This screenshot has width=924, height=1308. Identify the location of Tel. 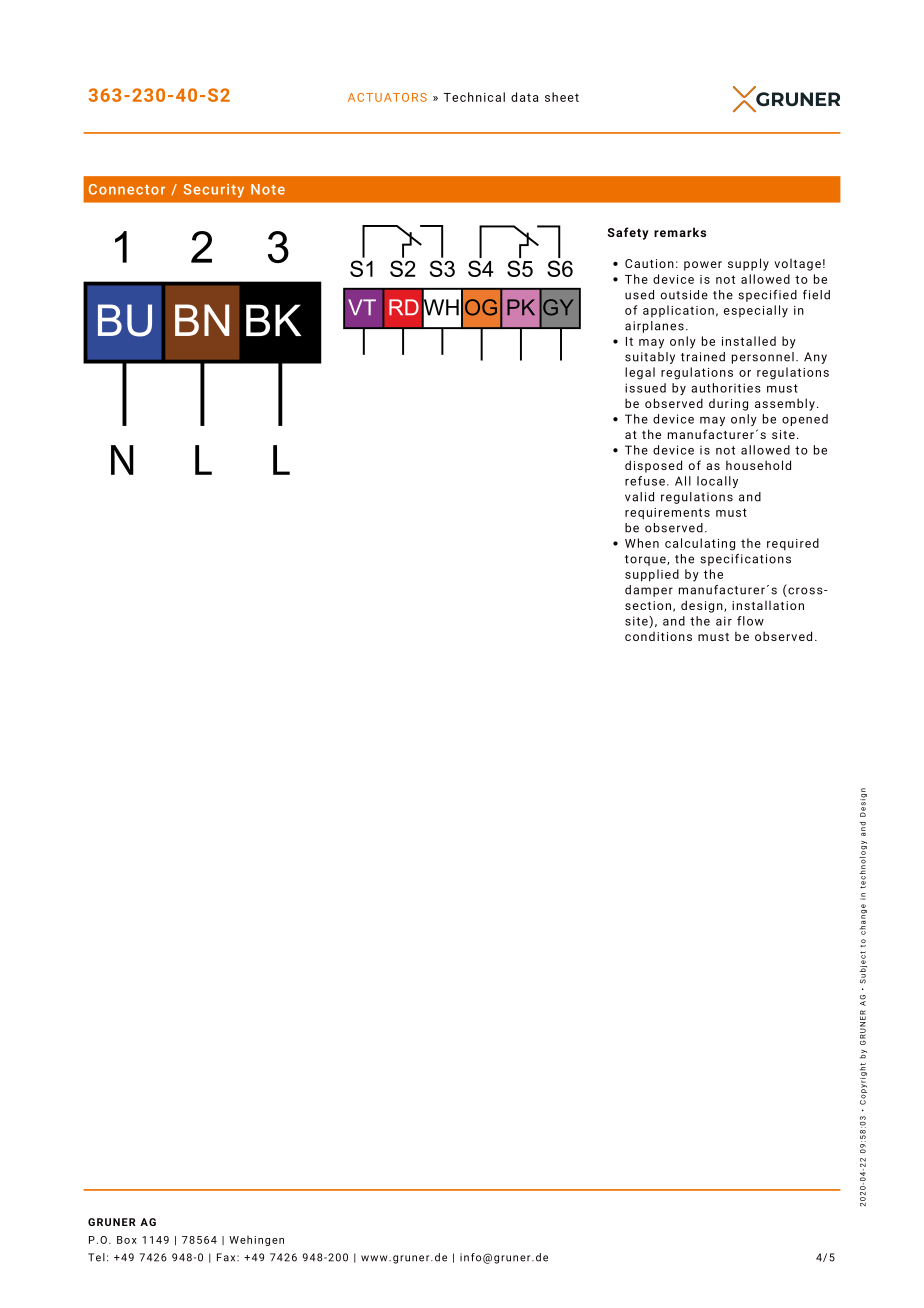
(96, 1257).
